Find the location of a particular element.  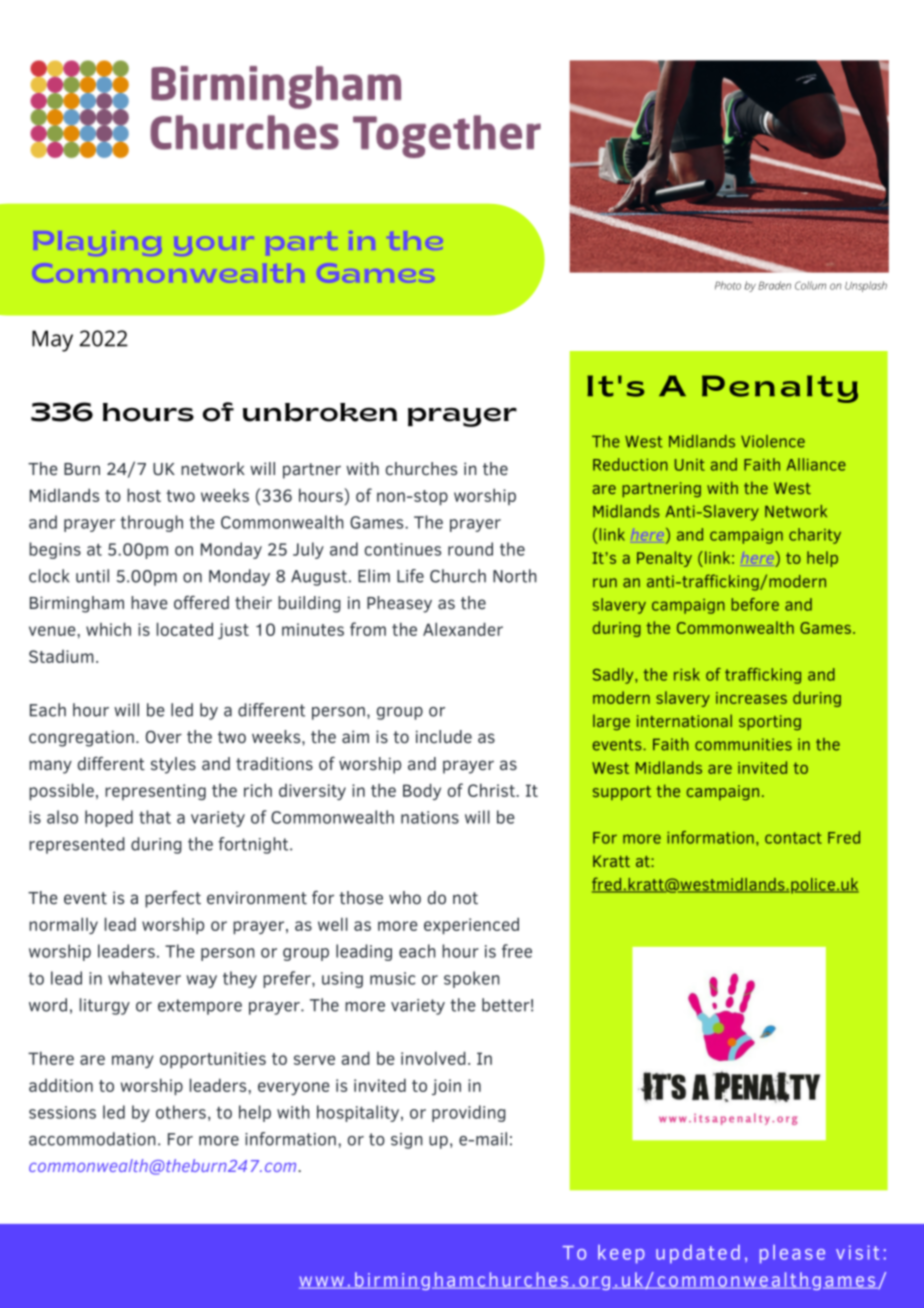

Christ is located at coordinates (492, 790).
